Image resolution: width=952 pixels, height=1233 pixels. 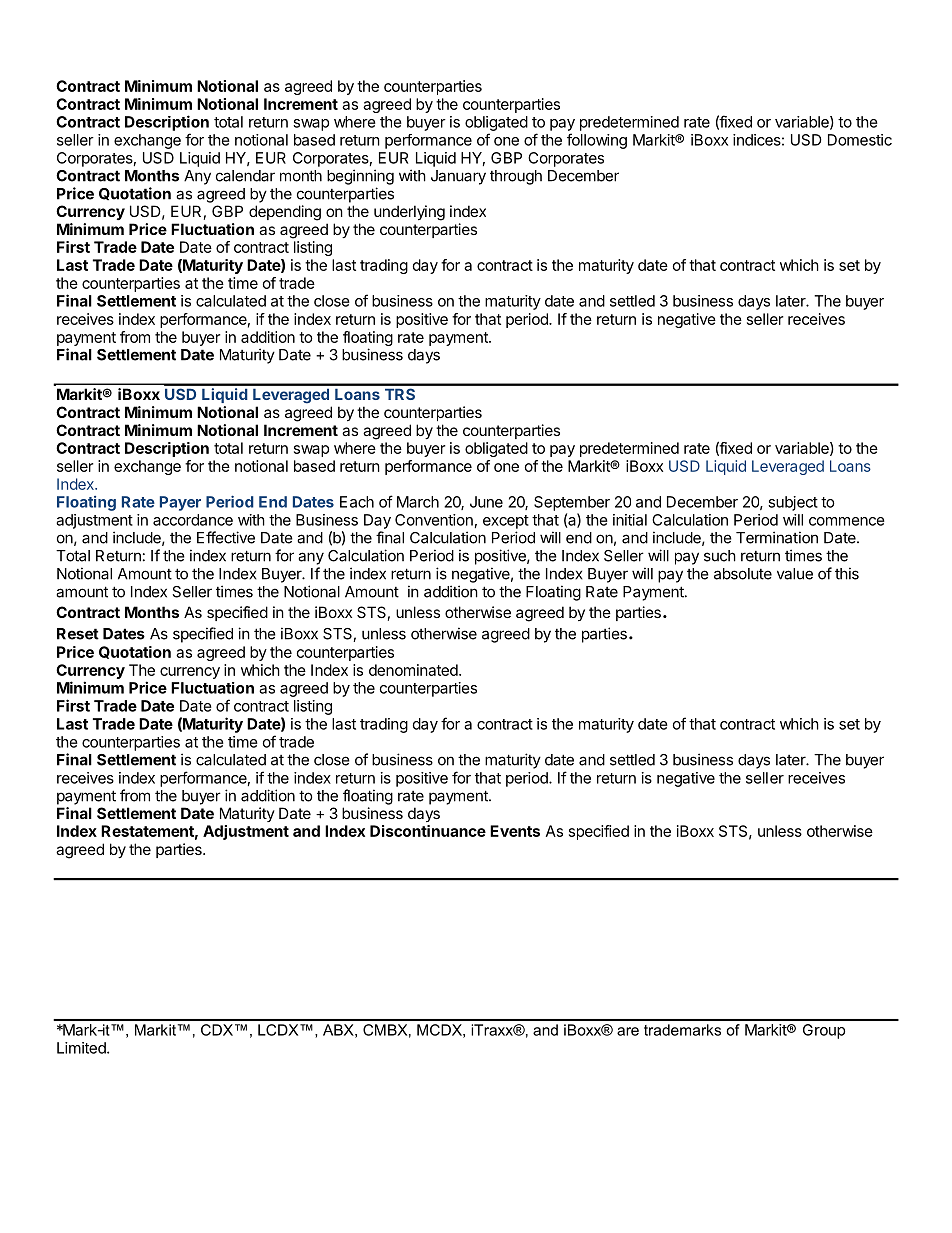 I want to click on absolute, so click(x=743, y=574).
